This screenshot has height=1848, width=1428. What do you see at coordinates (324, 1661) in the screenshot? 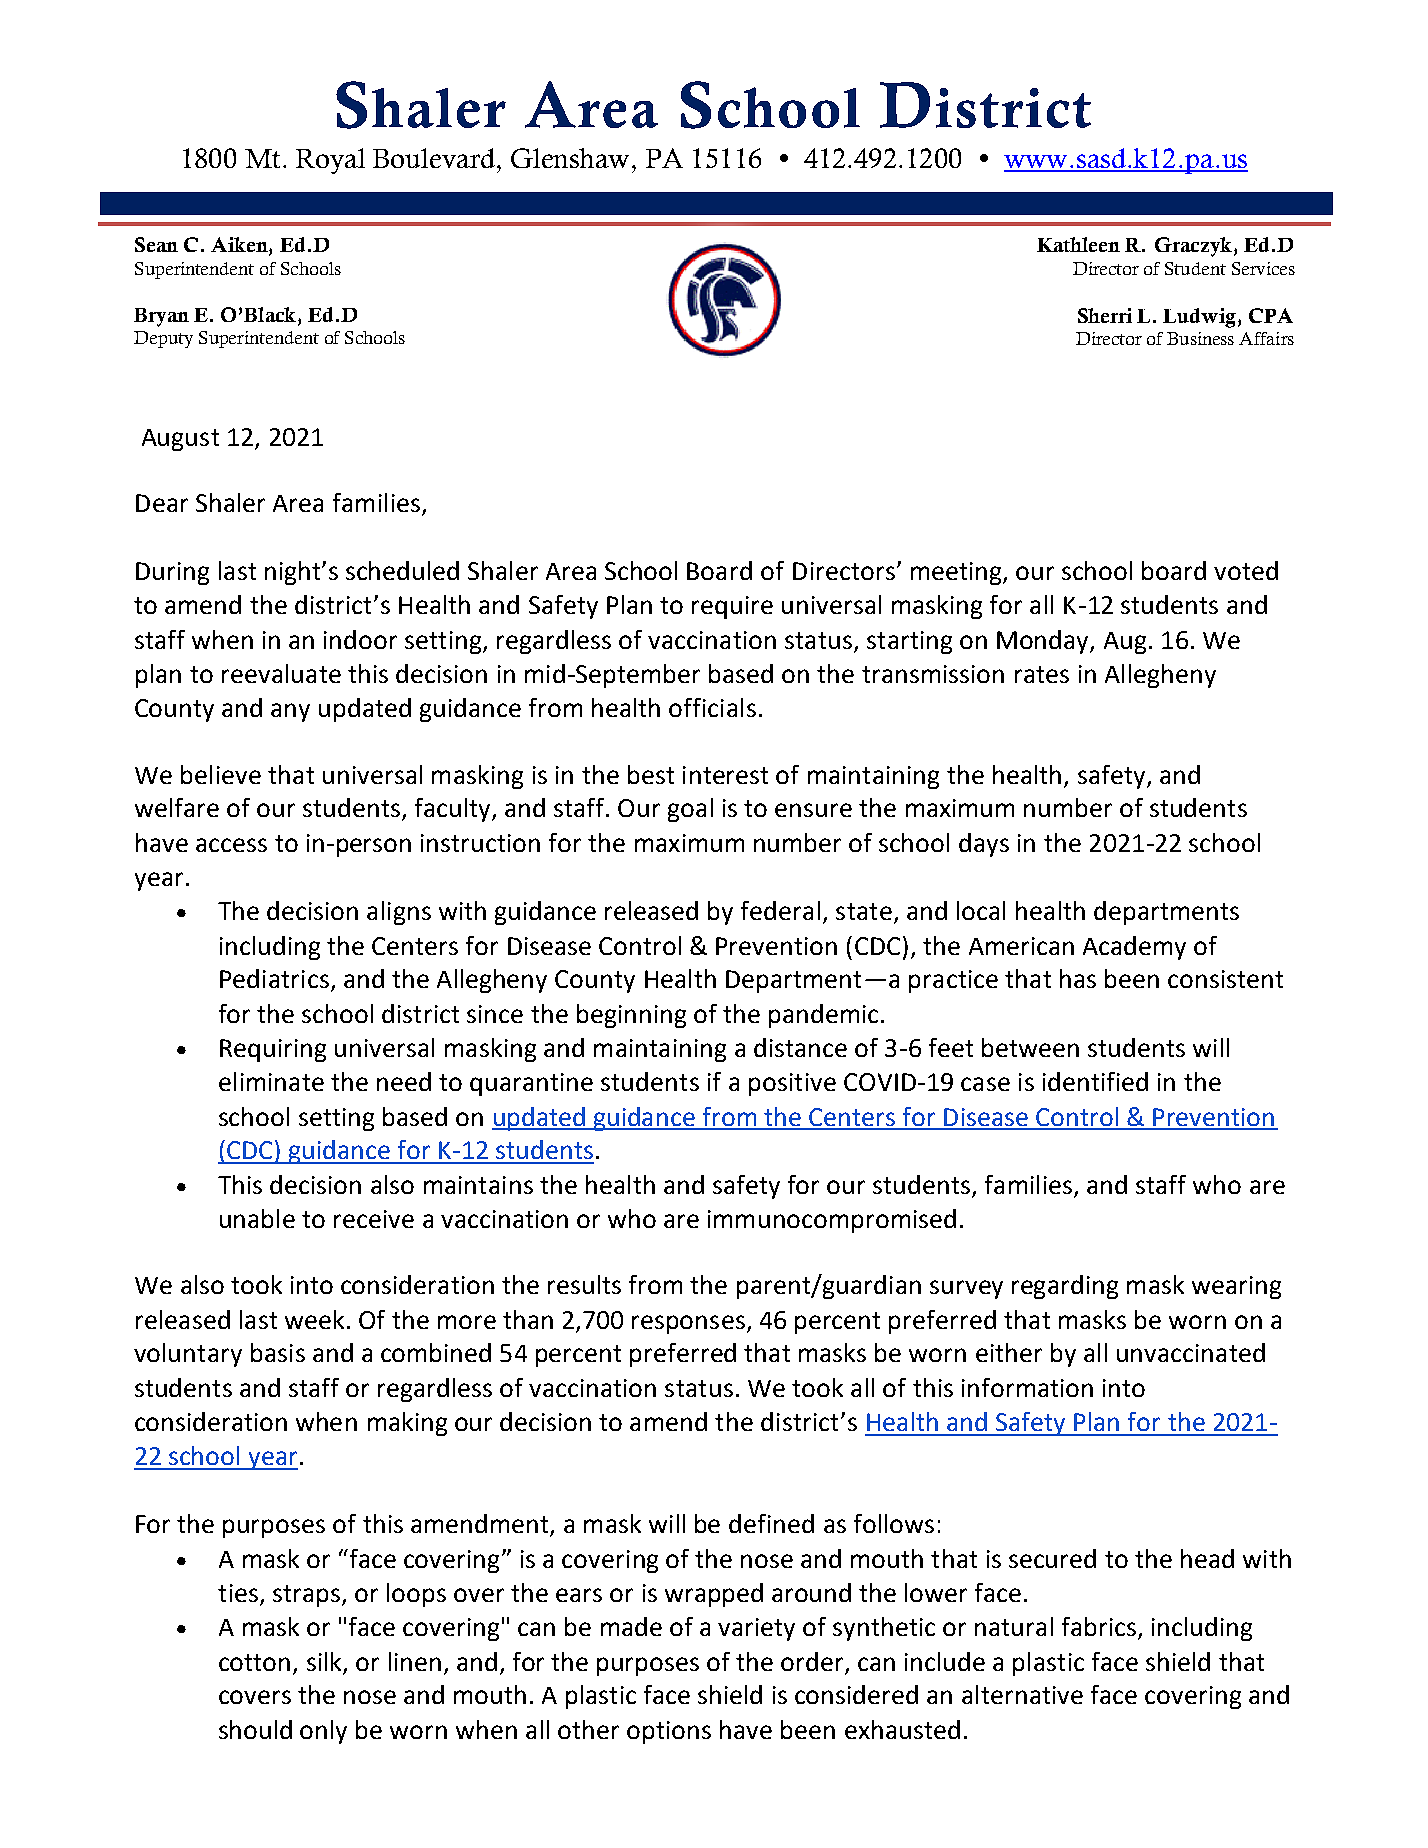
I see `silk` at bounding box center [324, 1661].
